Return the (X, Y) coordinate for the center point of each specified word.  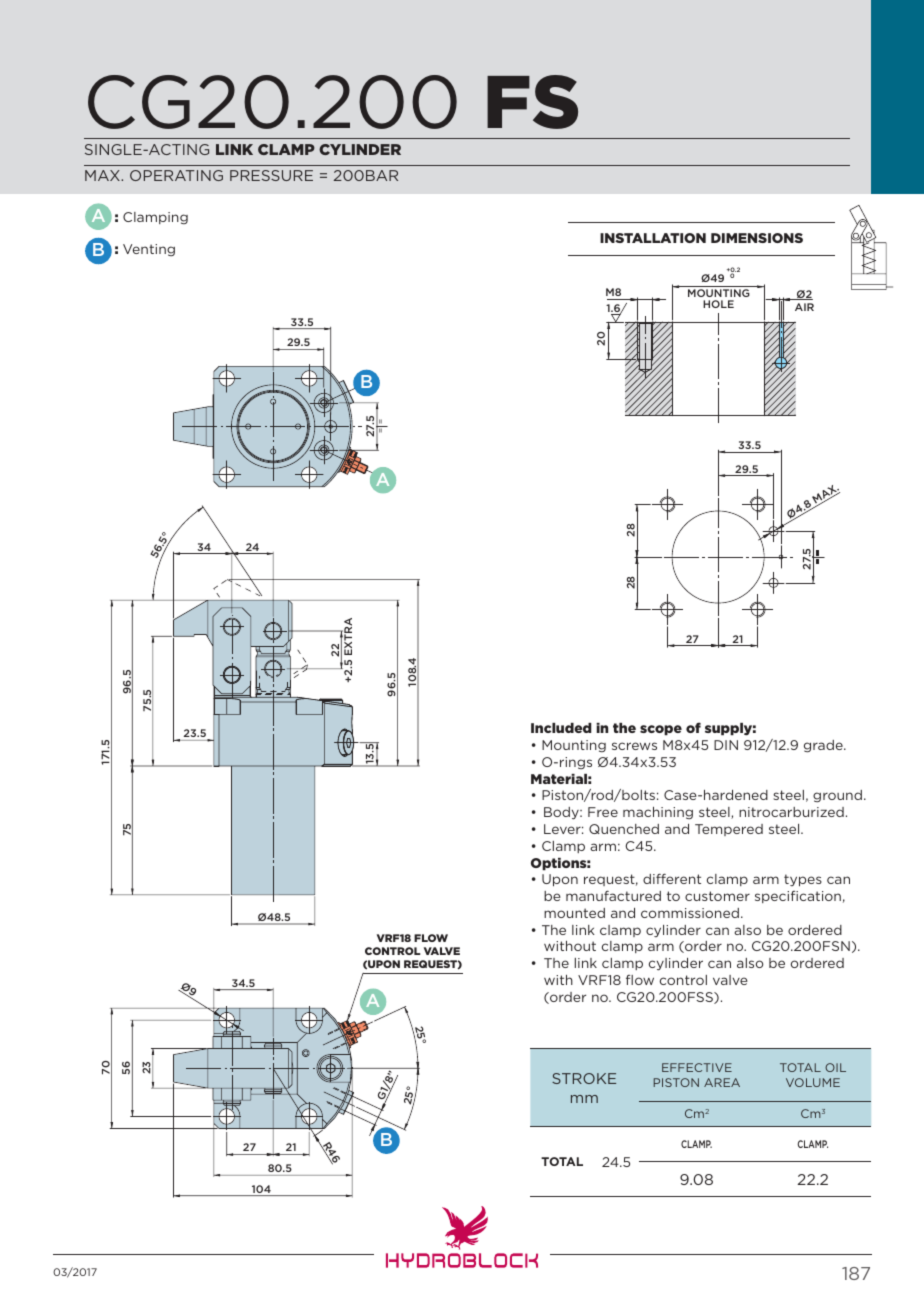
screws (634, 746)
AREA (722, 1082)
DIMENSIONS (757, 238)
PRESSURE (271, 175)
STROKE (584, 1078)
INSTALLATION (653, 238)
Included (561, 728)
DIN (726, 745)
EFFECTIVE (697, 1067)
